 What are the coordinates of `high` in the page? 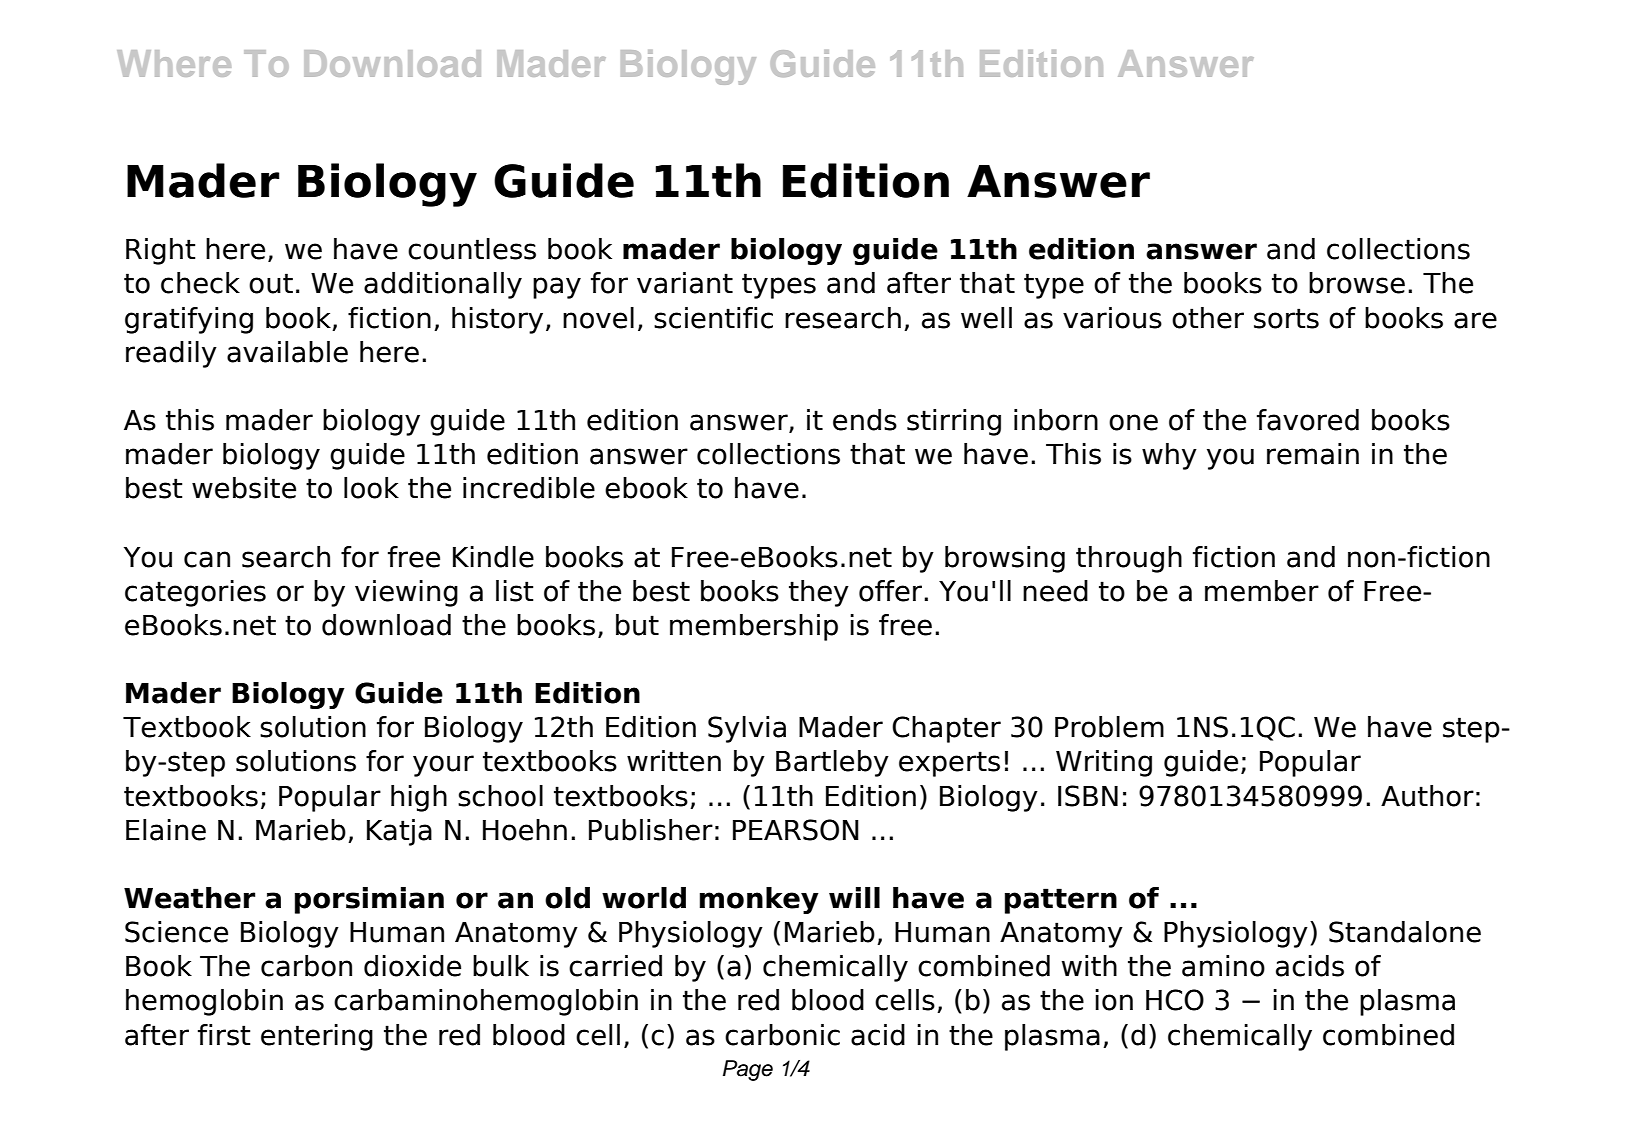 It's located at (419, 798).
